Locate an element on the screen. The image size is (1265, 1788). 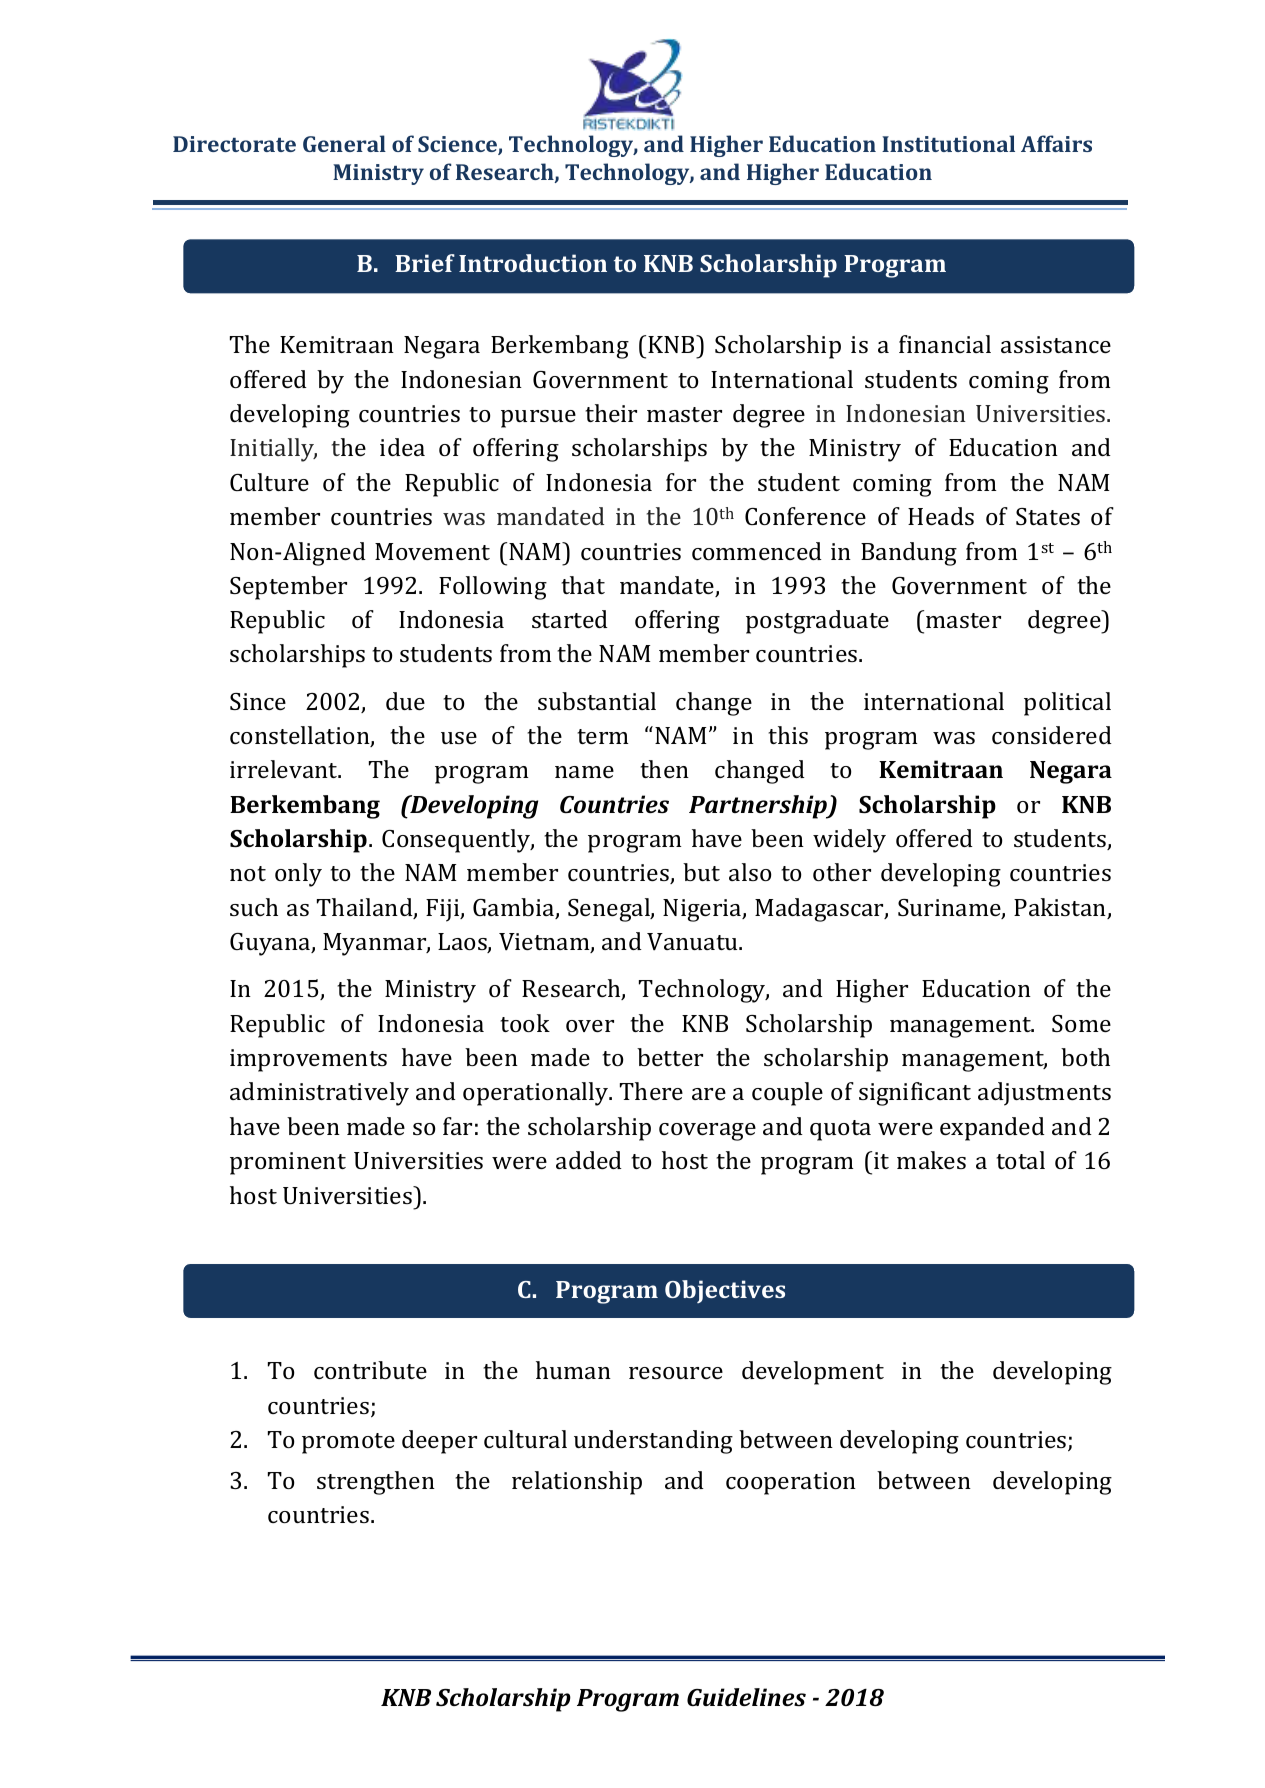
promote is located at coordinates (348, 1443).
